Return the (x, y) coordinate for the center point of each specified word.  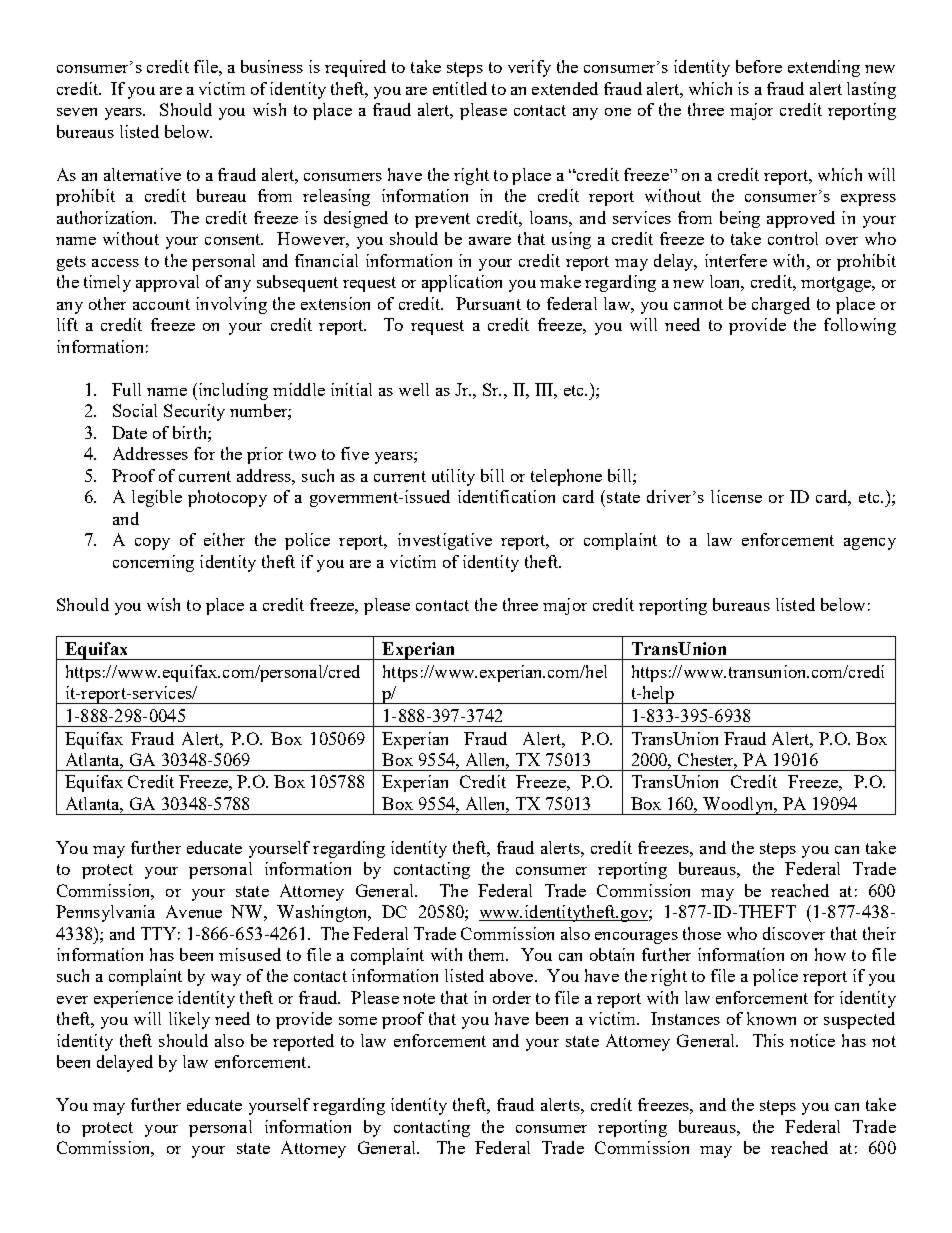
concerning (153, 563)
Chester (707, 761)
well (414, 389)
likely (189, 1020)
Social (135, 410)
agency (870, 544)
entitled (460, 88)
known (771, 1018)
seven (77, 112)
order (512, 997)
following (860, 326)
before (759, 66)
